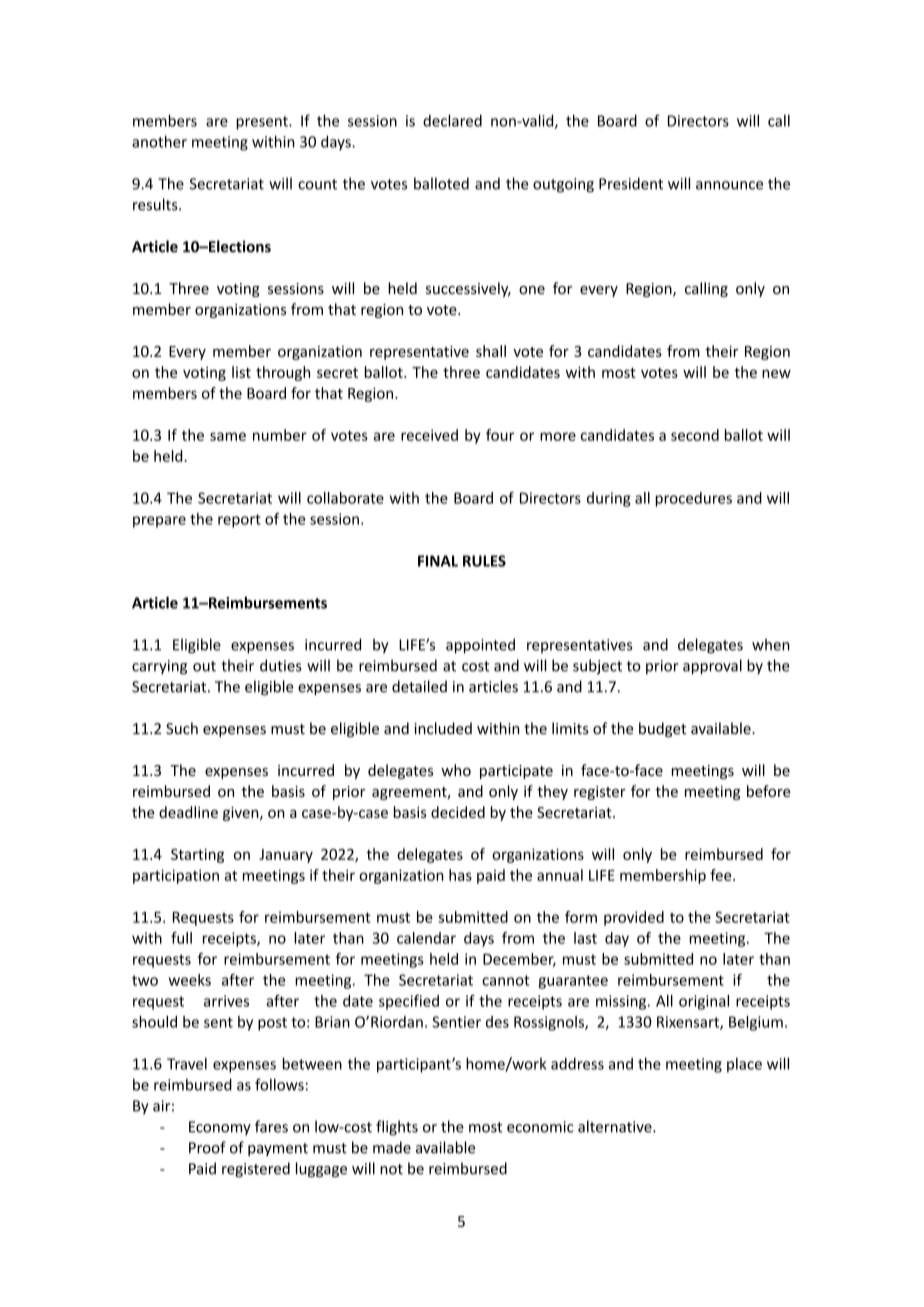 The height and width of the screenshot is (1307, 924). I want to click on announce, so click(729, 185).
